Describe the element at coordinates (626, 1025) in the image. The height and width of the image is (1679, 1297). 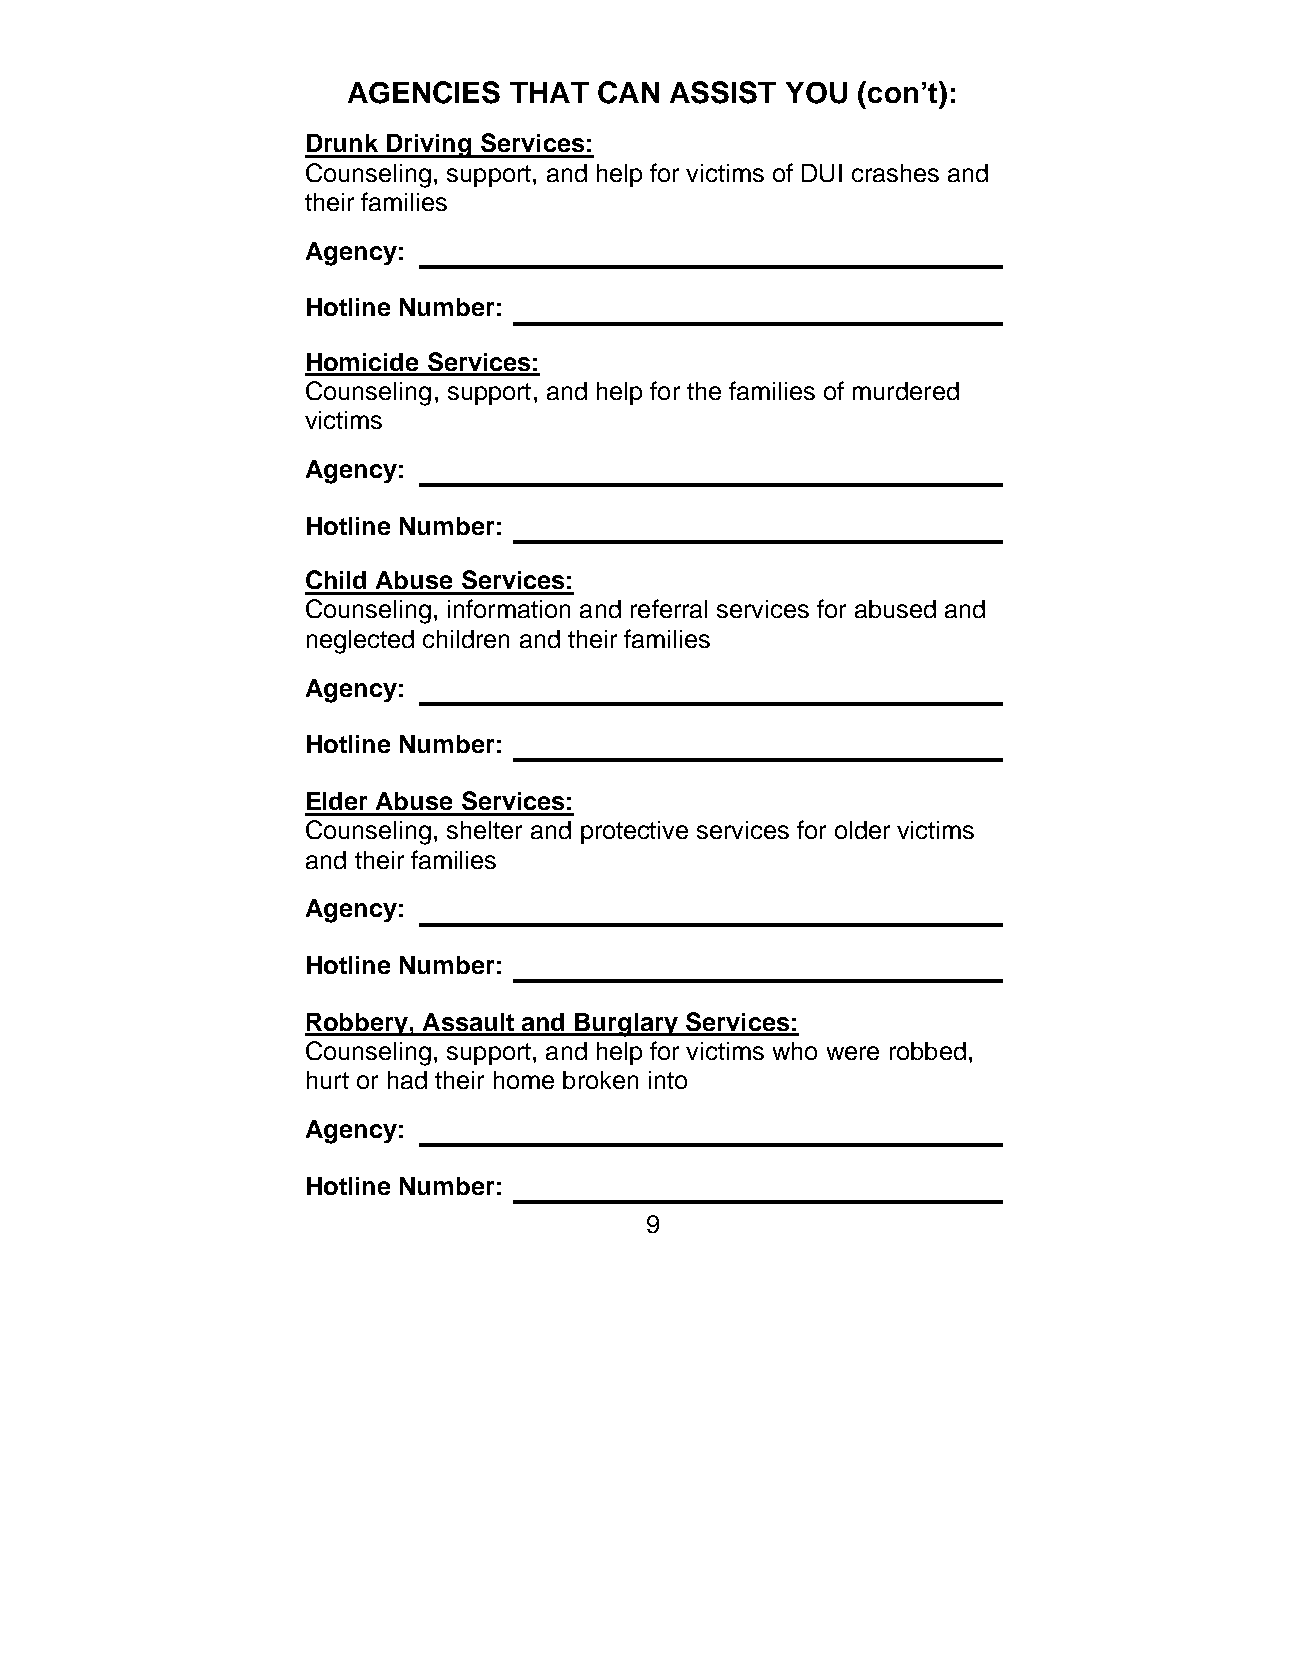
I see `Burglary` at that location.
